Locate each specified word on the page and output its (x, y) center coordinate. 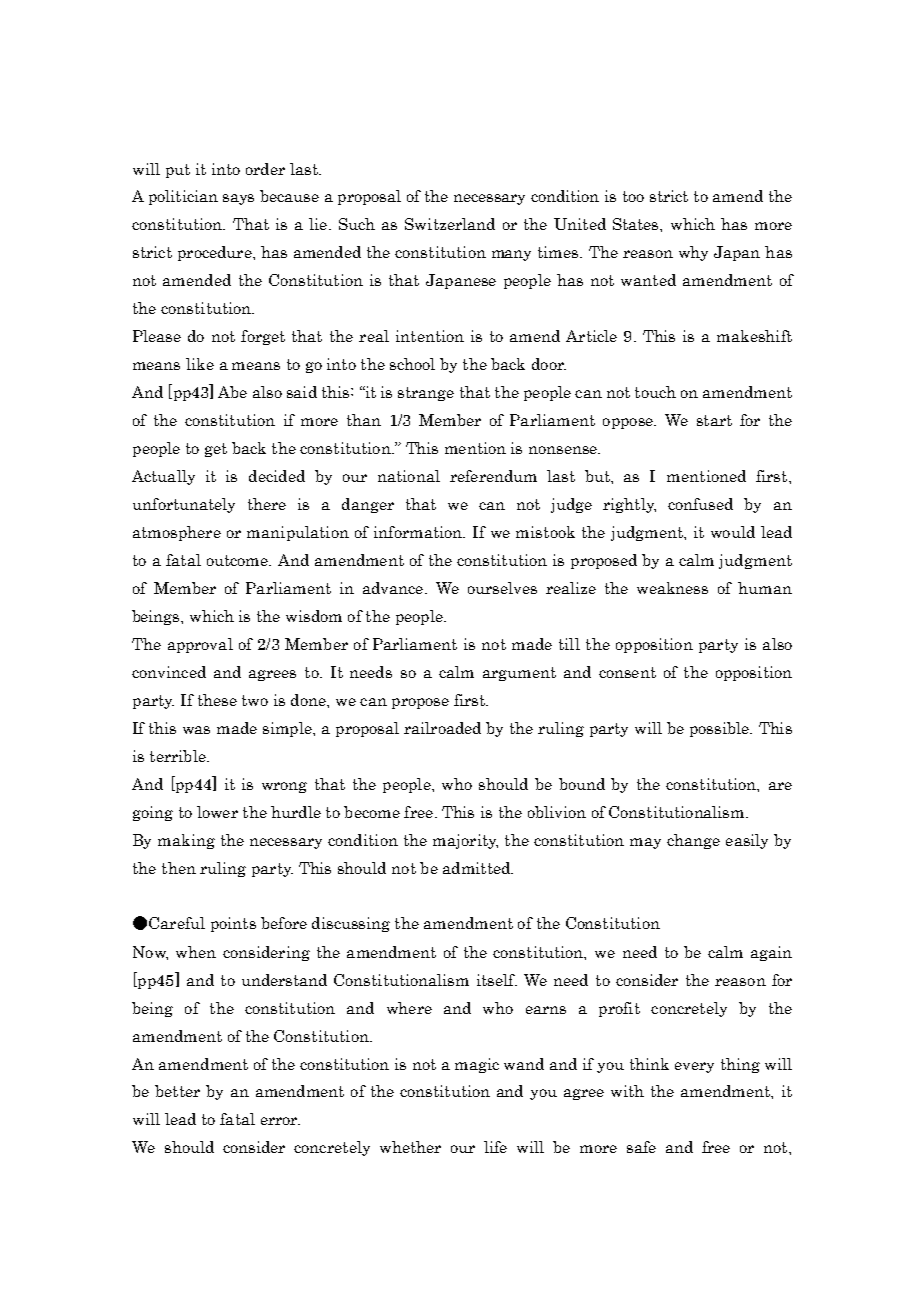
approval (200, 645)
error (280, 1121)
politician (183, 197)
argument (519, 674)
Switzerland (450, 224)
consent (627, 672)
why (693, 253)
